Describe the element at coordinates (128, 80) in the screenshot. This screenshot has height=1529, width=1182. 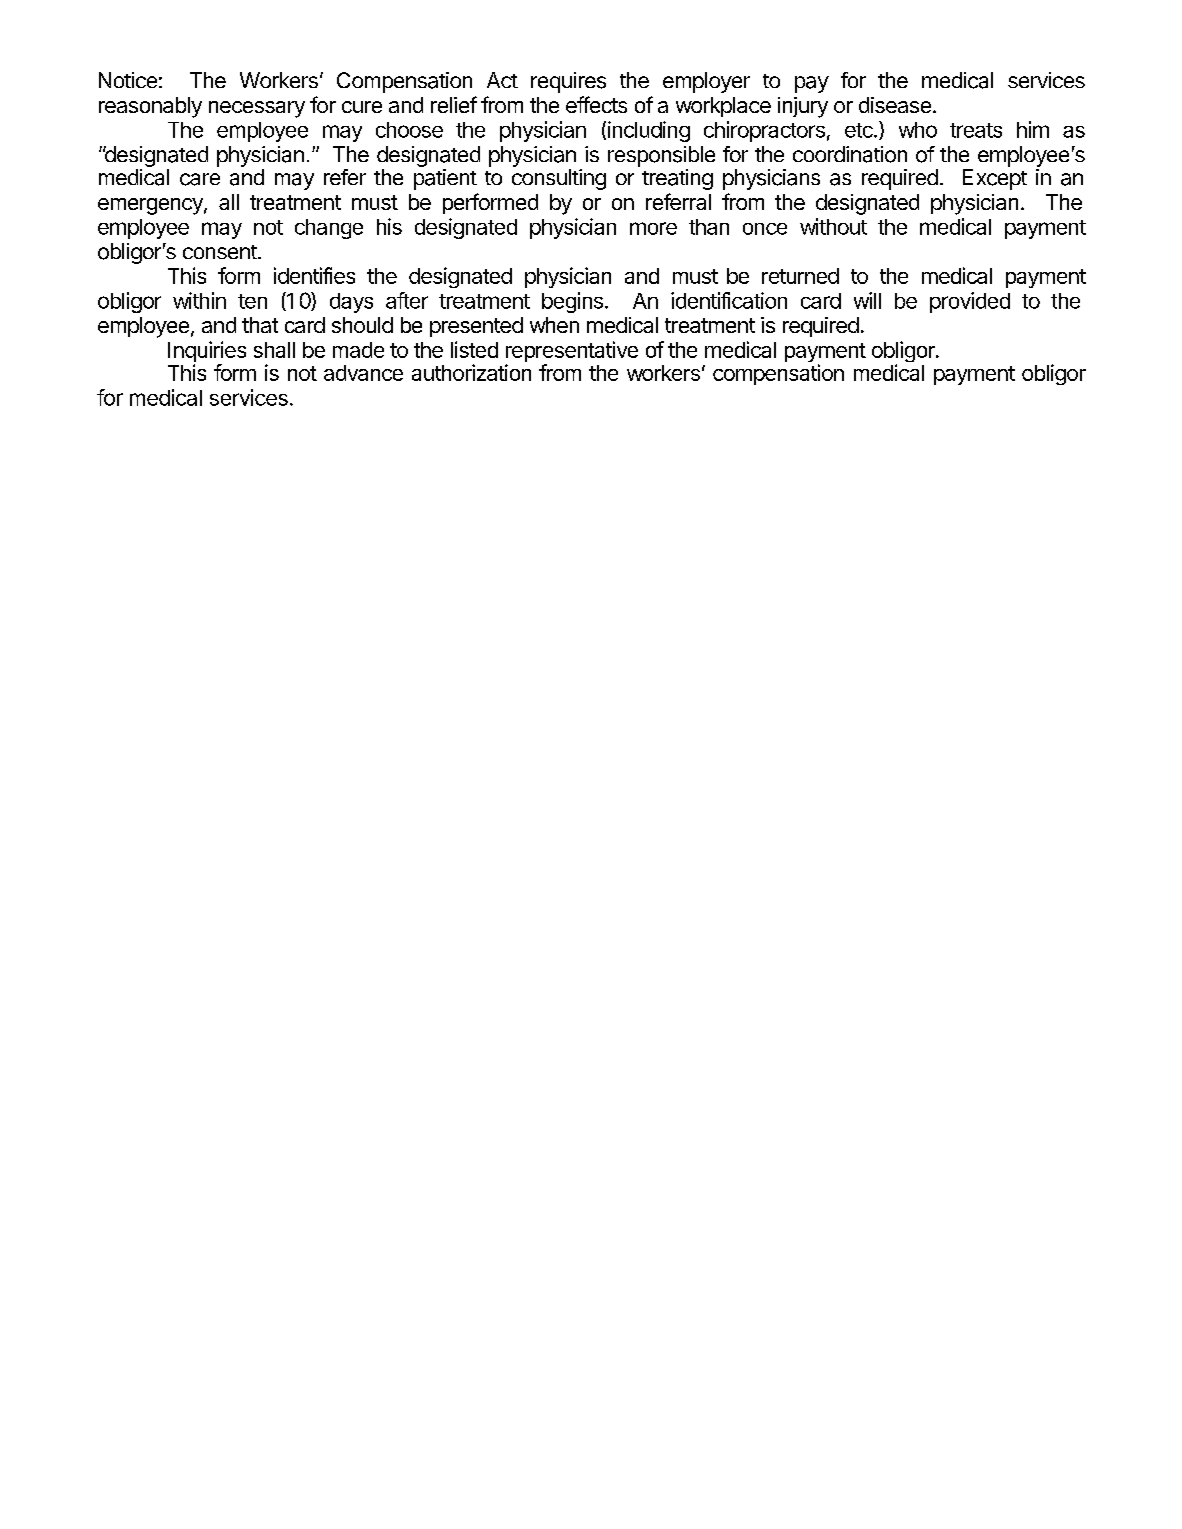
I see `Notice` at that location.
